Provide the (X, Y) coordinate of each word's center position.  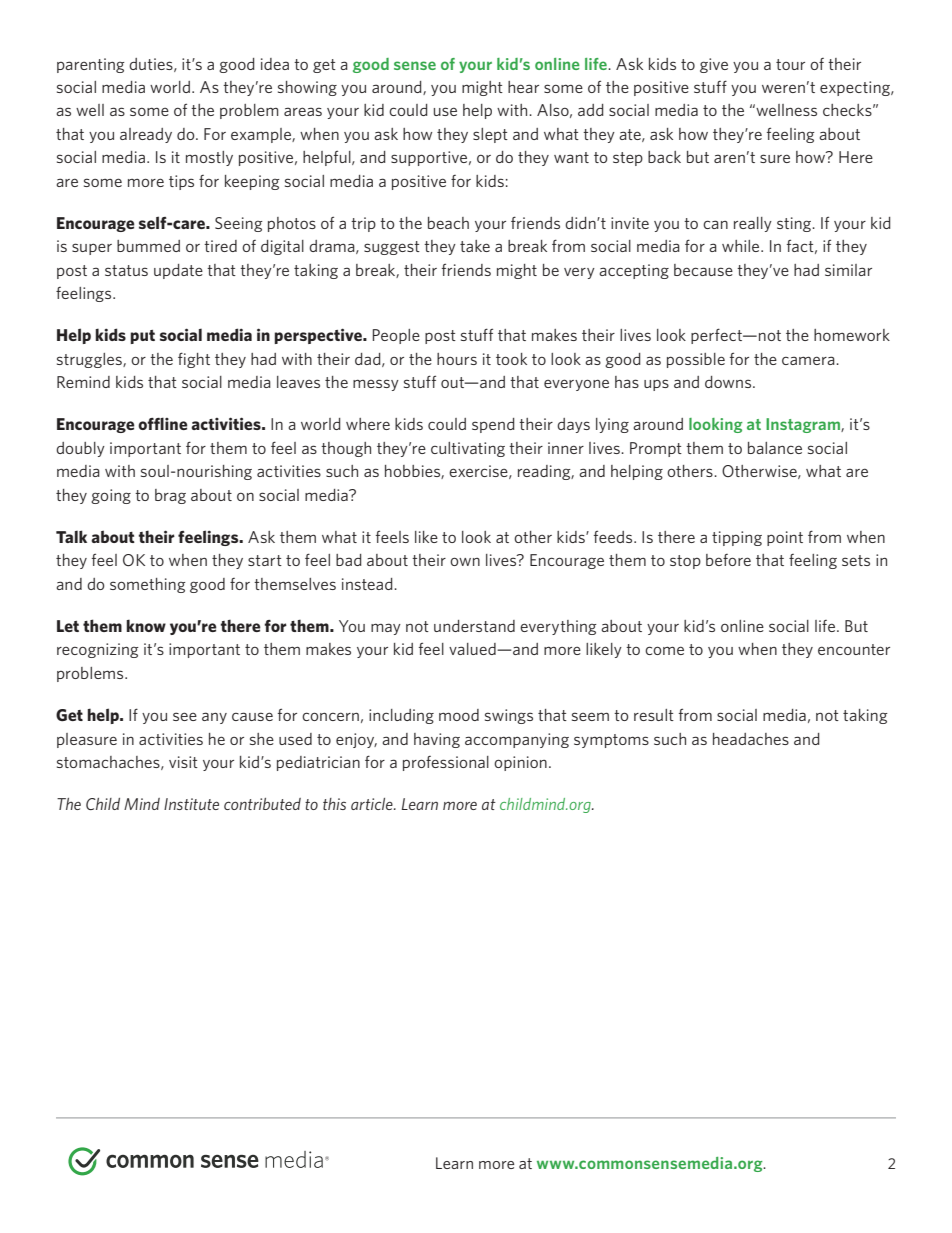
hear (523, 87)
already (146, 135)
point (785, 538)
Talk (71, 536)
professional (446, 763)
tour (790, 64)
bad (349, 560)
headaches (751, 739)
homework (852, 335)
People (396, 336)
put (142, 337)
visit (183, 762)
